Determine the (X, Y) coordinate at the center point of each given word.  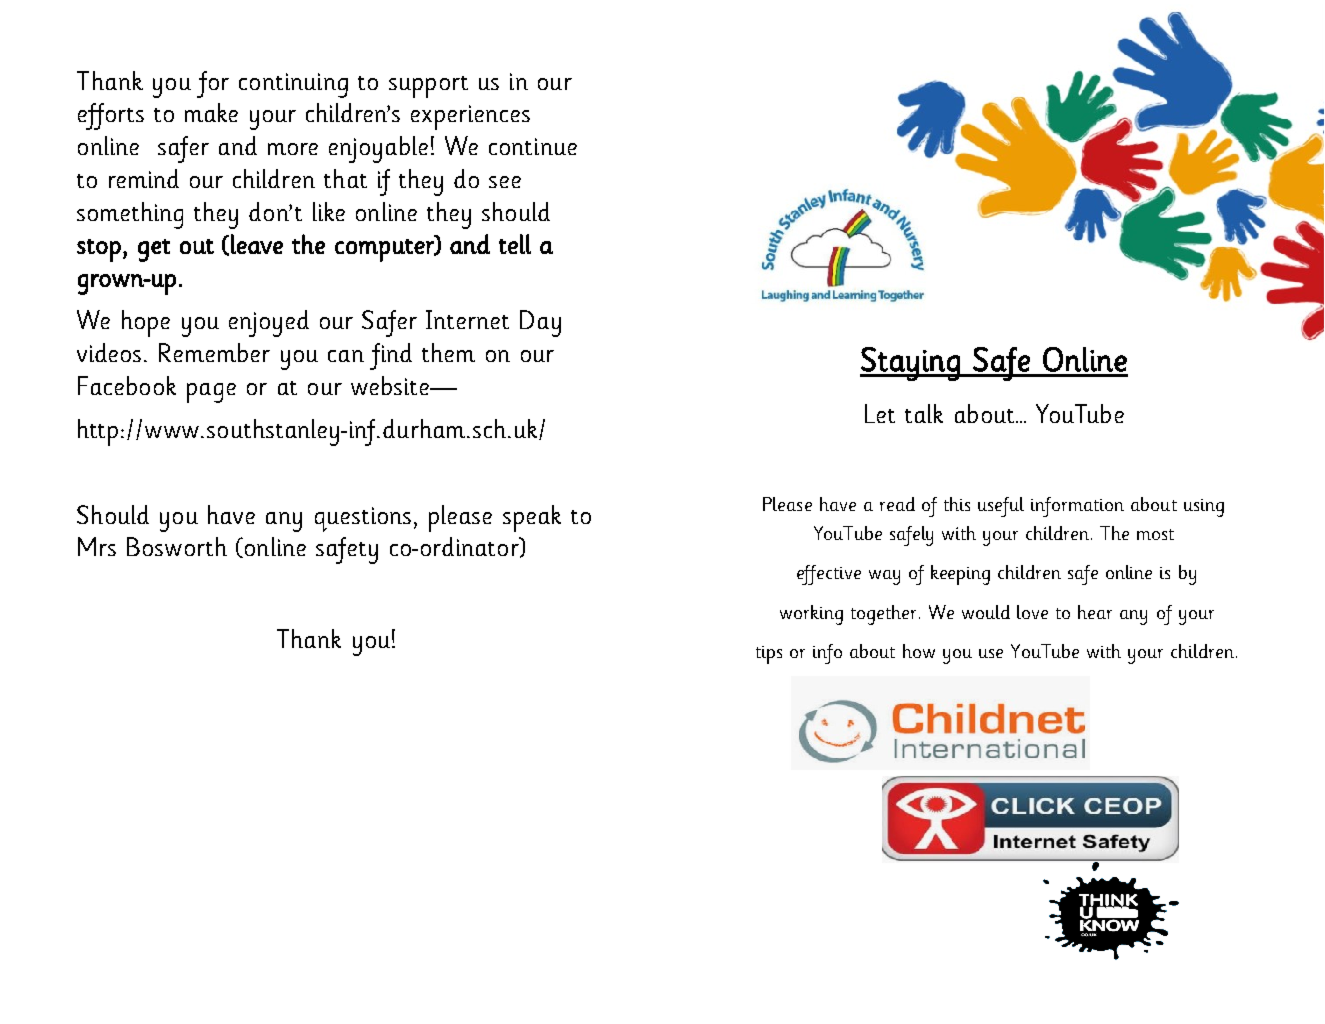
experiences (470, 117)
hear (1095, 612)
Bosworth (177, 546)
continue (533, 146)
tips (769, 655)
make (211, 112)
